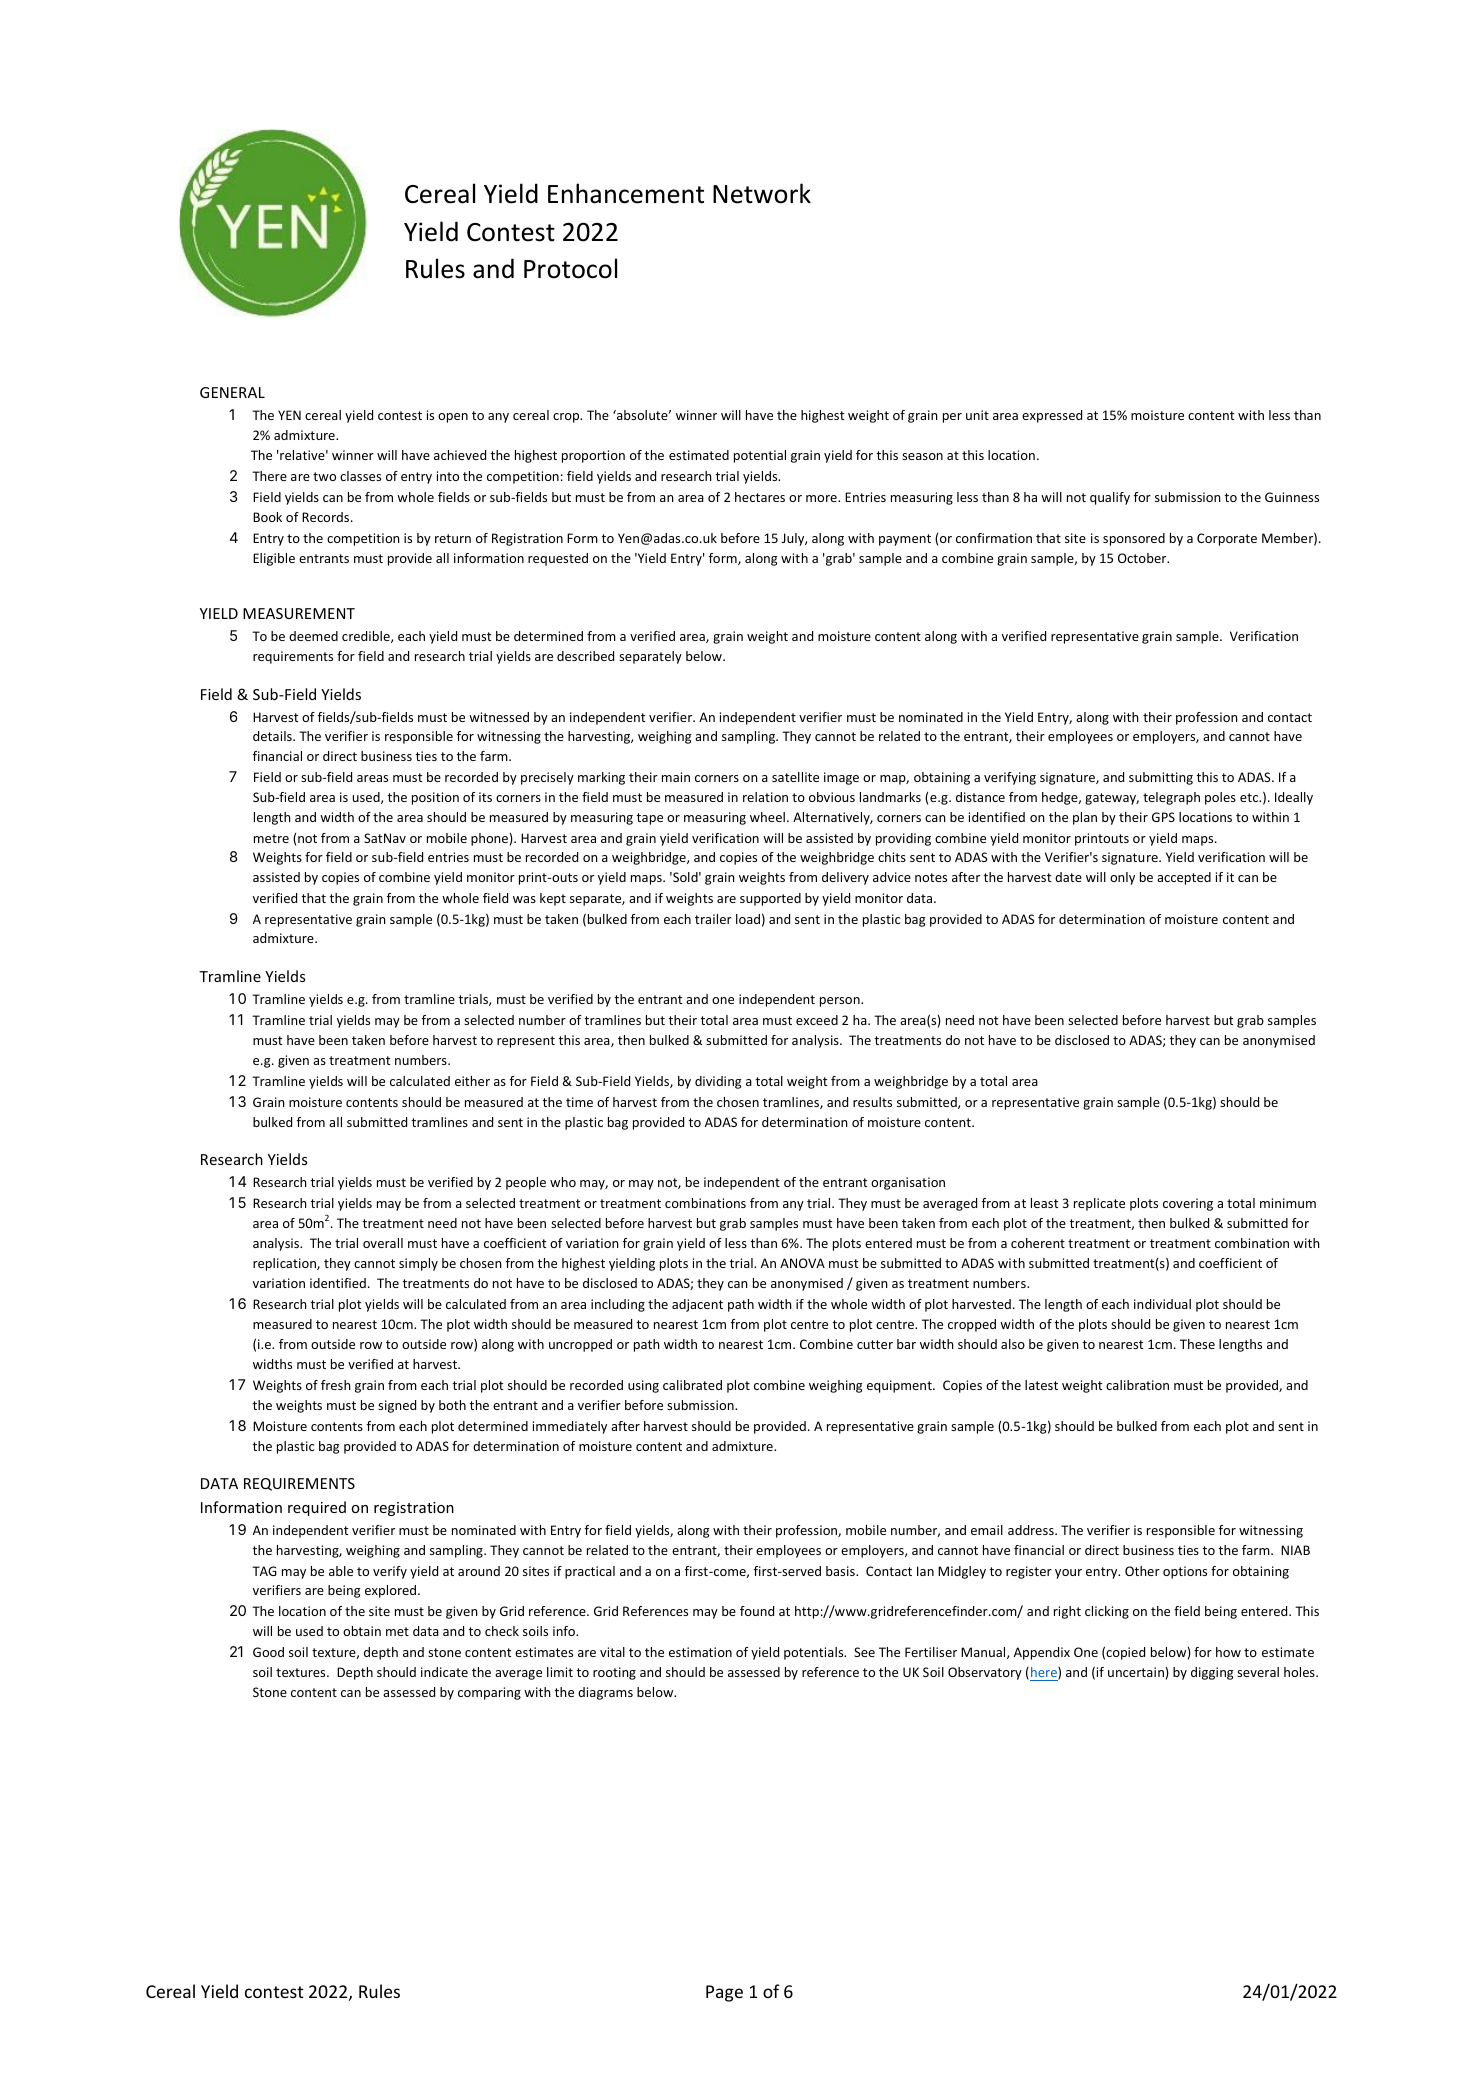  I want to click on wheel, so click(767, 817).
